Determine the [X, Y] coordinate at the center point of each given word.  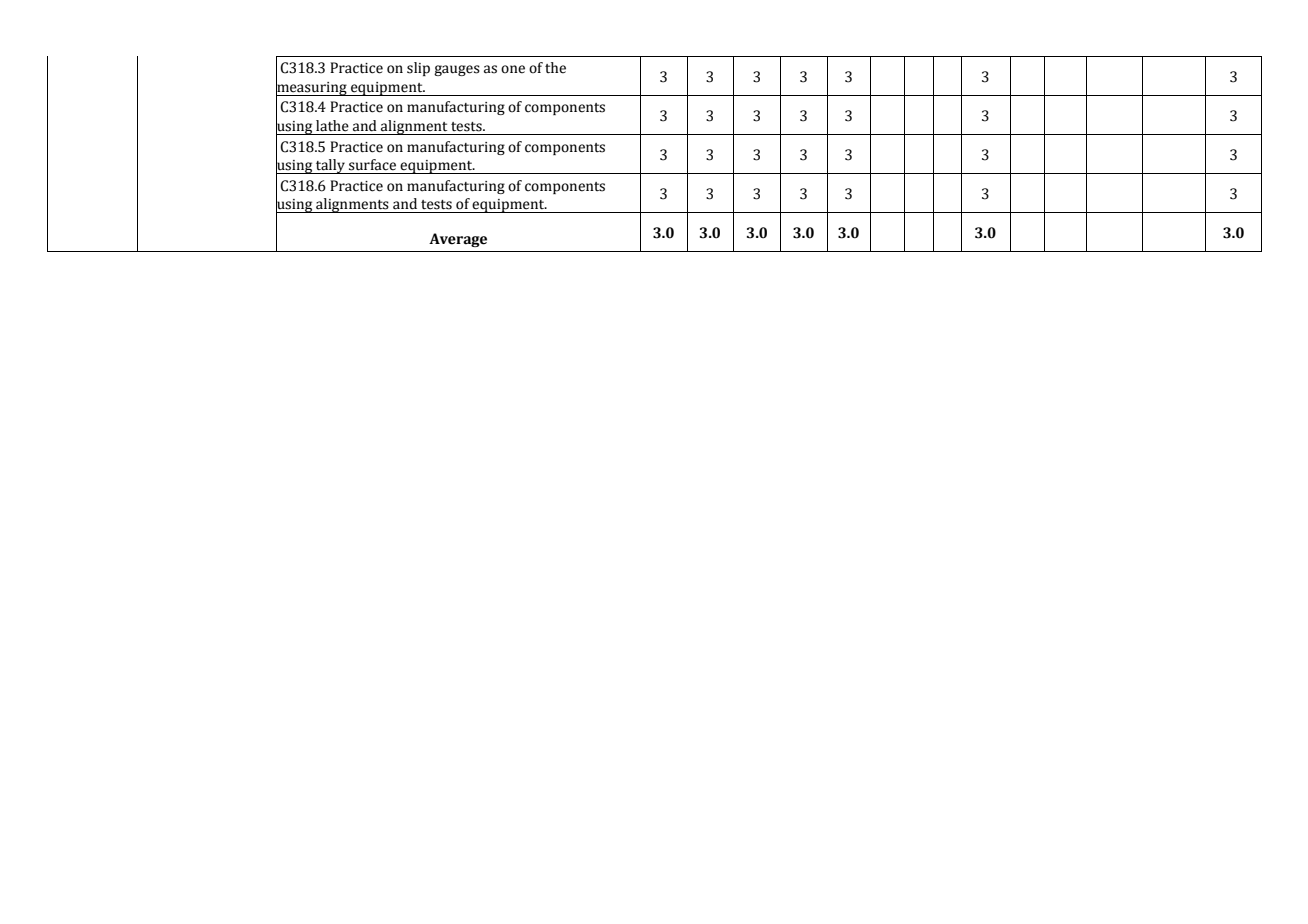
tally [330, 166]
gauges [457, 70]
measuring [312, 88]
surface [372, 165]
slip [418, 69]
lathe [332, 126]
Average [458, 240]
